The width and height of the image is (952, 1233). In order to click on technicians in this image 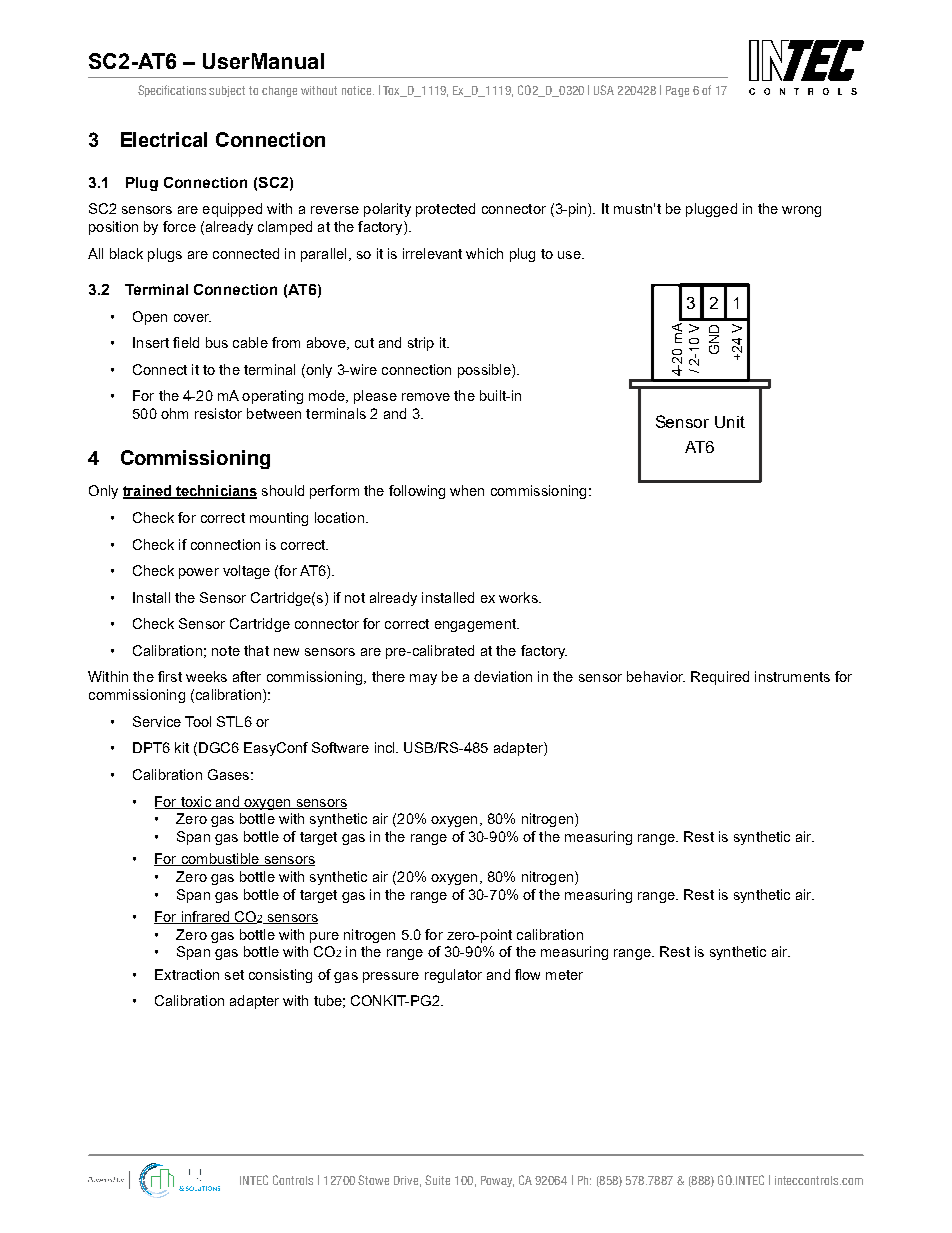, I will do `click(215, 492)`.
